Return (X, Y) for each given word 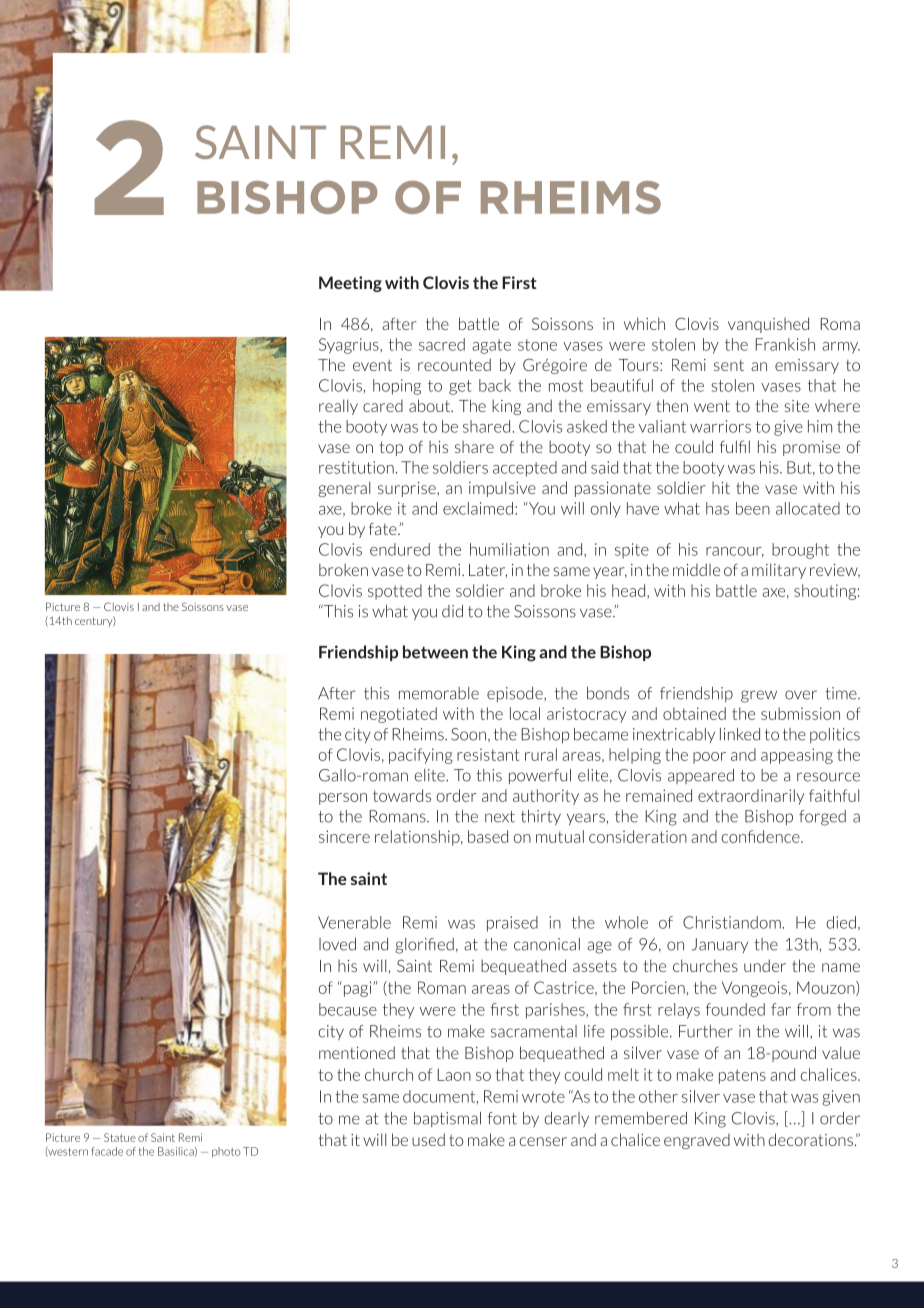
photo (226, 1152)
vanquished (768, 325)
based (488, 836)
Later (488, 571)
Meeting (350, 284)
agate (491, 346)
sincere (344, 836)
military (779, 571)
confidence (761, 836)
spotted (395, 592)
